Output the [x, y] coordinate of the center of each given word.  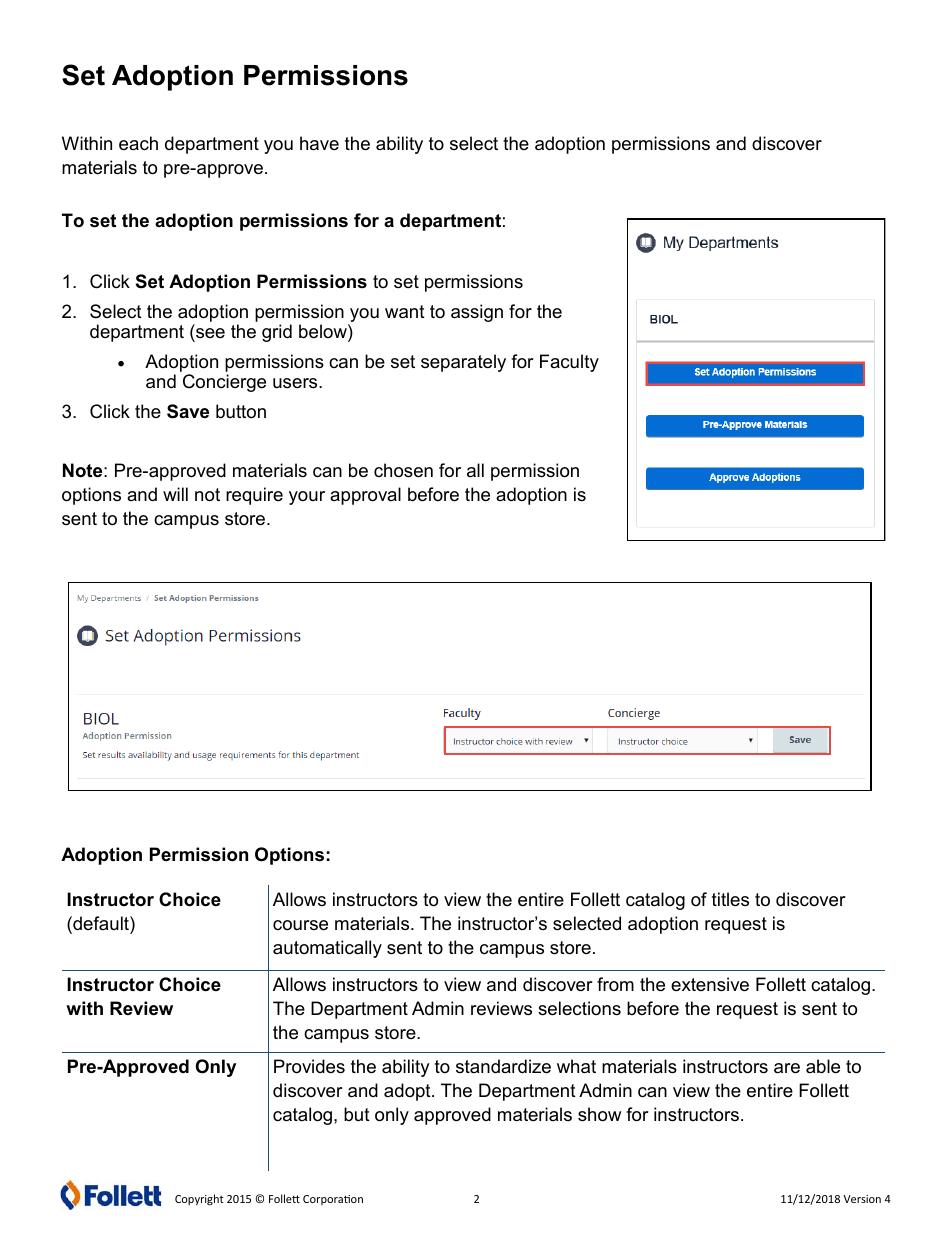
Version [862, 1199]
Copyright [199, 1199]
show [599, 1114]
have [319, 143]
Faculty [569, 363]
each [138, 143]
